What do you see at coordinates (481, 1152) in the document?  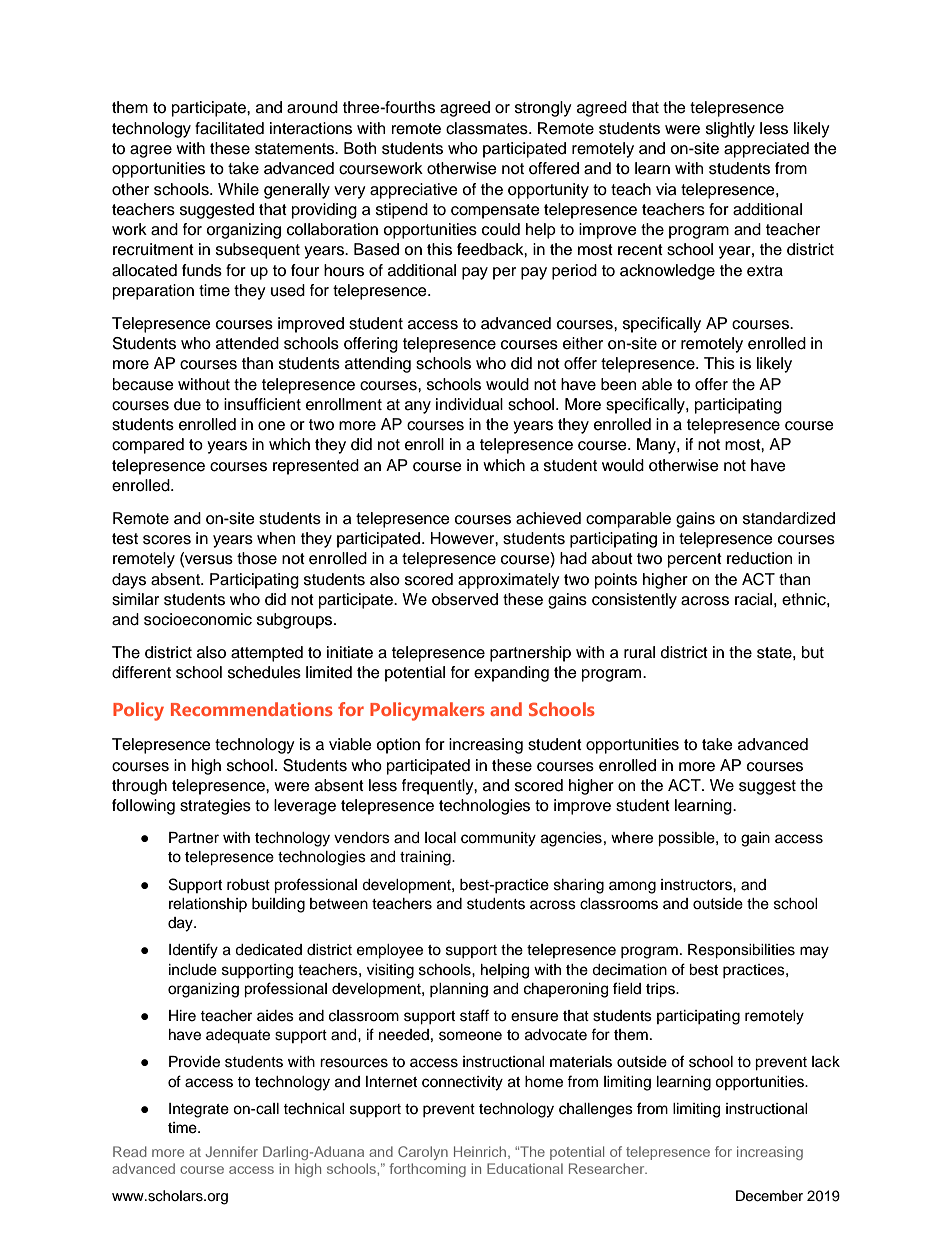 I see `Heinrich` at bounding box center [481, 1152].
